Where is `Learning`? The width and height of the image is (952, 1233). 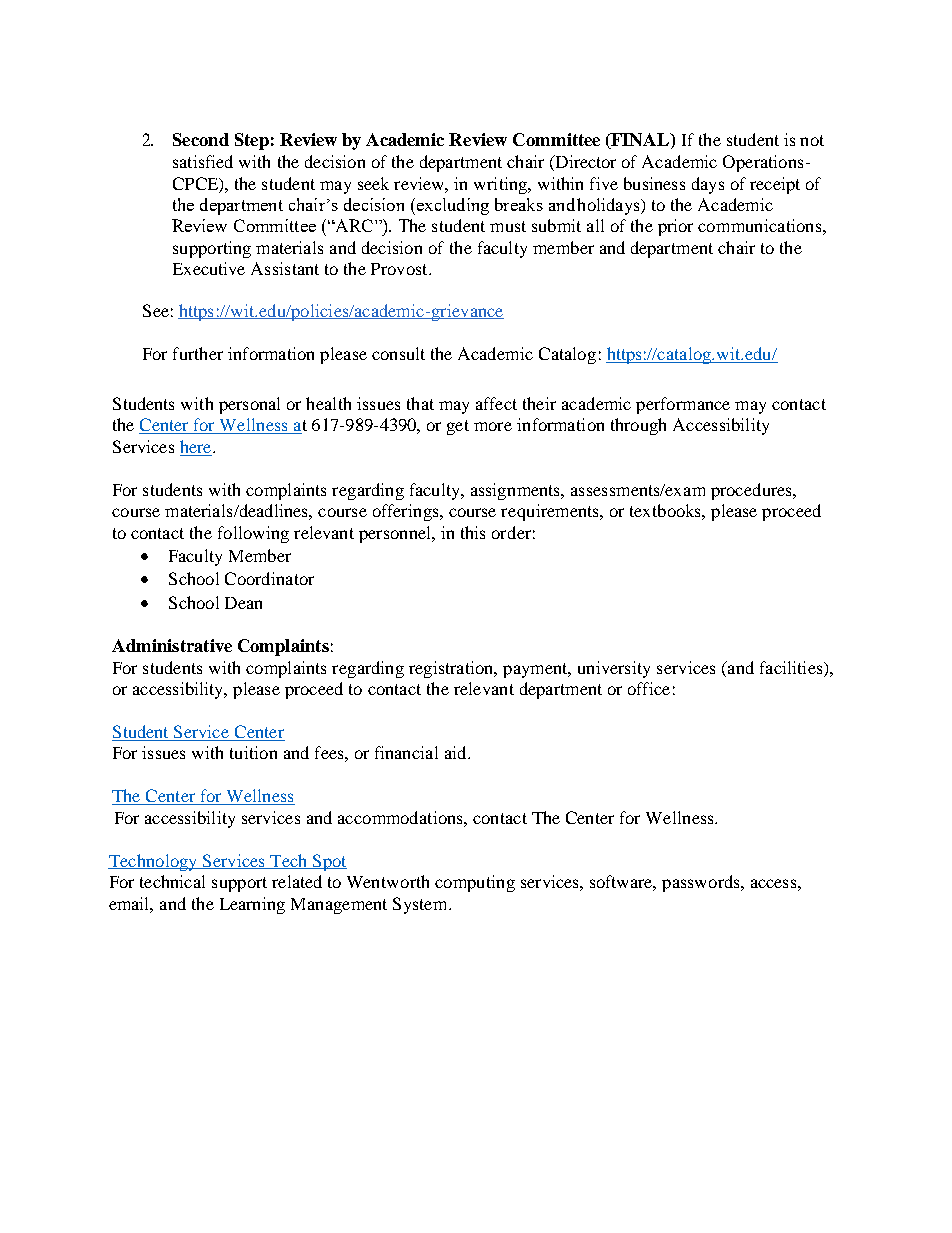 Learning is located at coordinates (252, 905).
